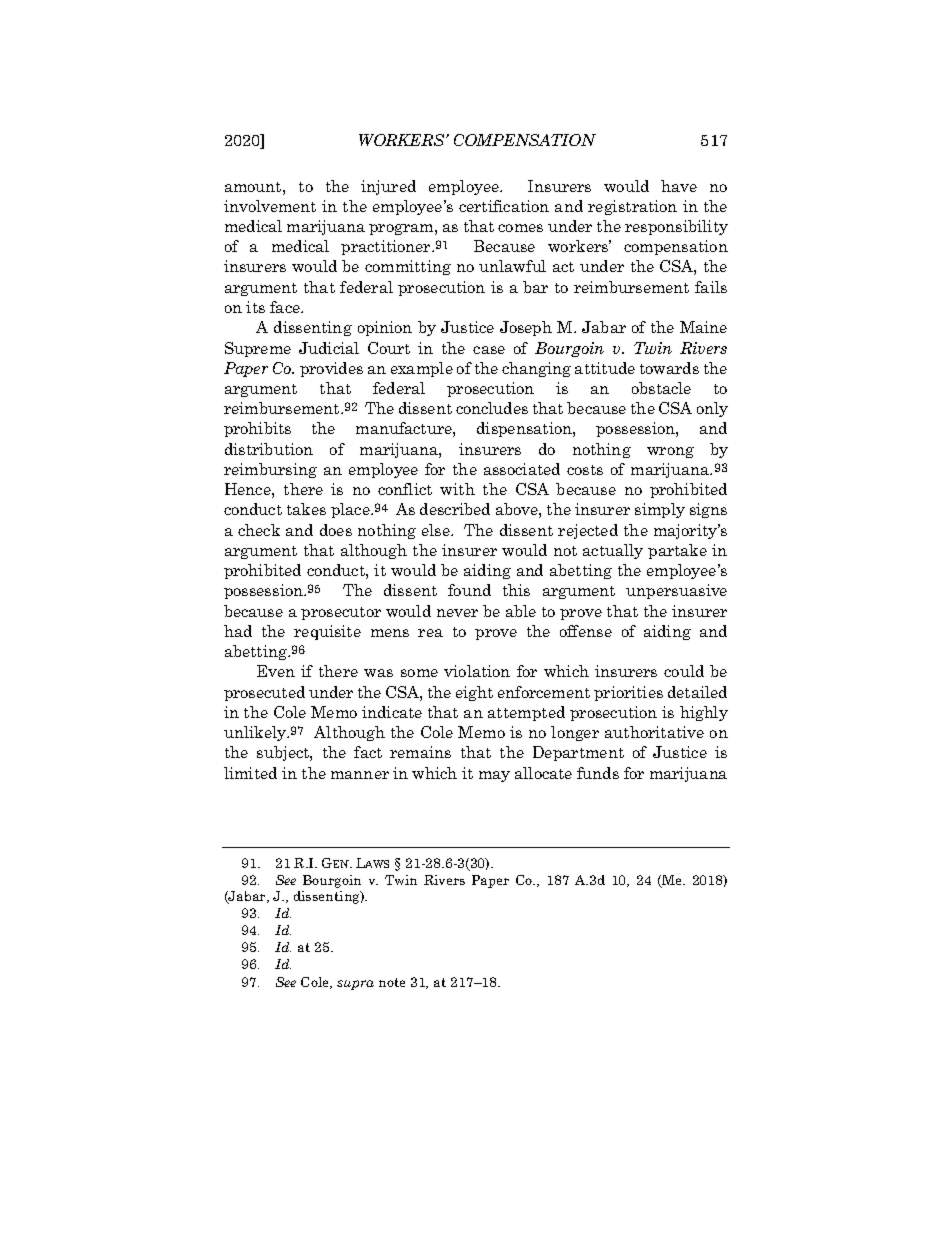 The width and height of the screenshot is (952, 1233). I want to click on involvement, so click(270, 206).
